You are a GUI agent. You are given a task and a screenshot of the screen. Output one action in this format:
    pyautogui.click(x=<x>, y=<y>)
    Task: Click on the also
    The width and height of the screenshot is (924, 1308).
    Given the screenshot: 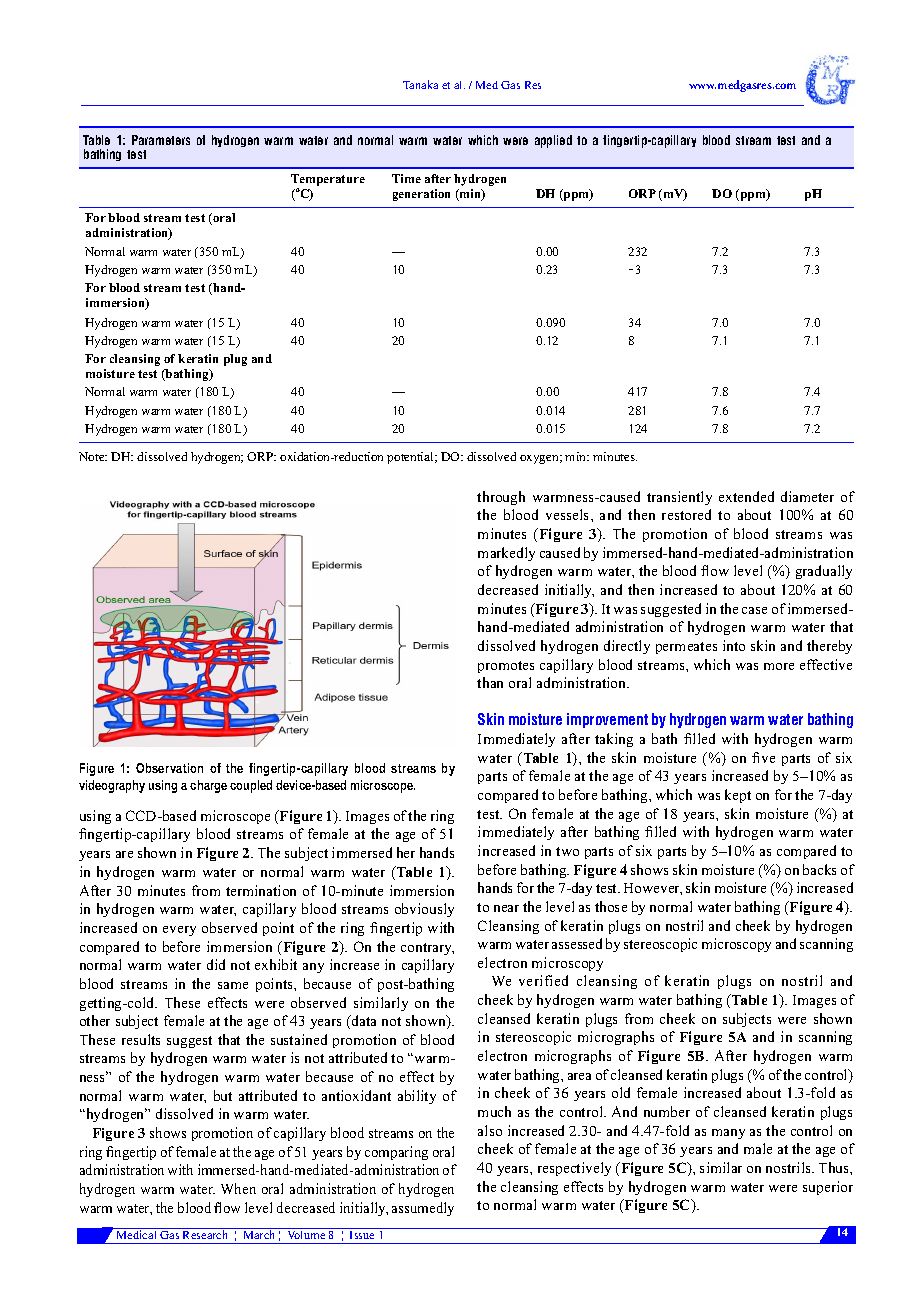 What is the action you would take?
    pyautogui.click(x=490, y=1130)
